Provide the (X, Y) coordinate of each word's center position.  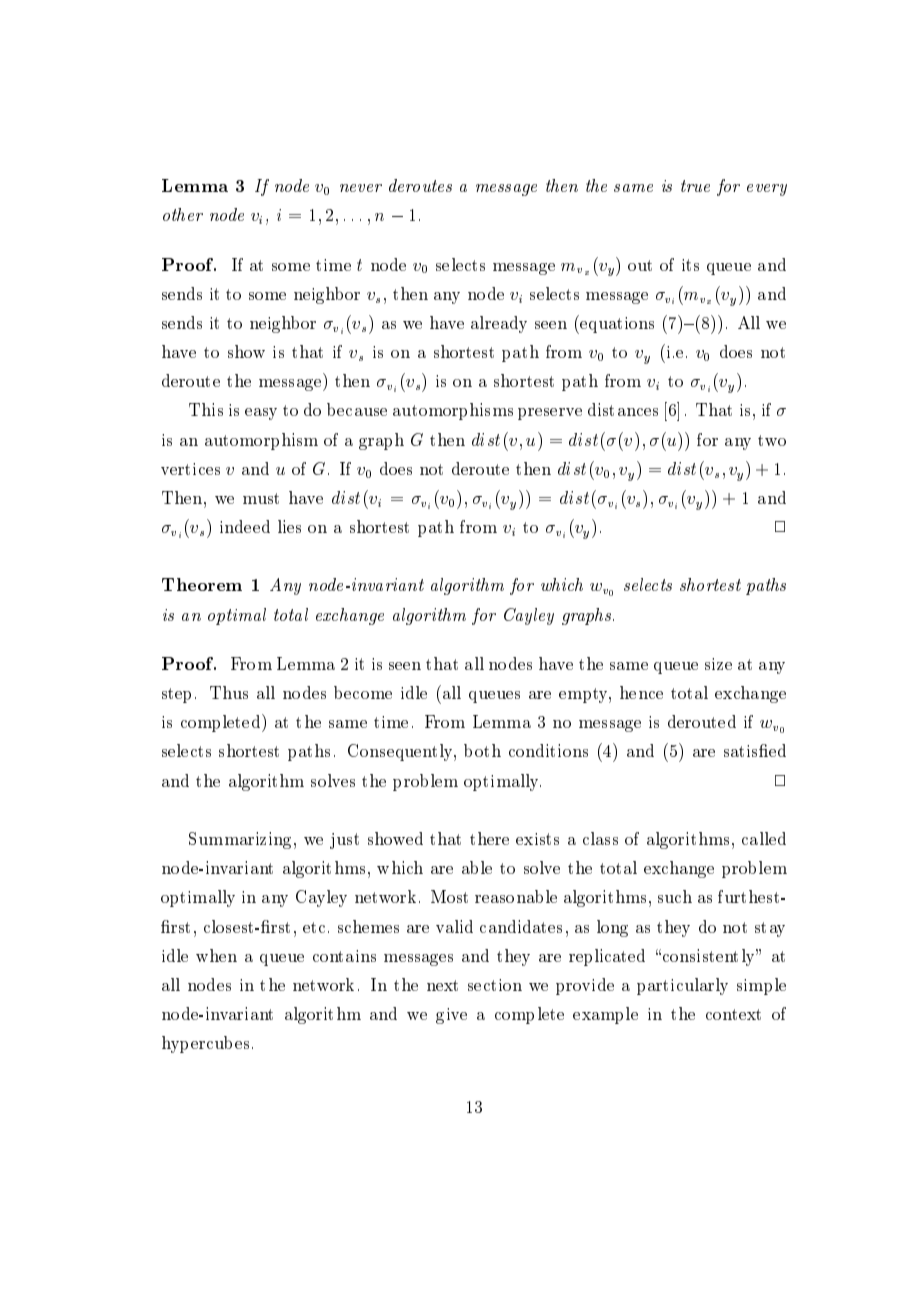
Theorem (202, 584)
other (183, 214)
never (361, 188)
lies (289, 526)
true (695, 186)
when (216, 955)
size (718, 664)
